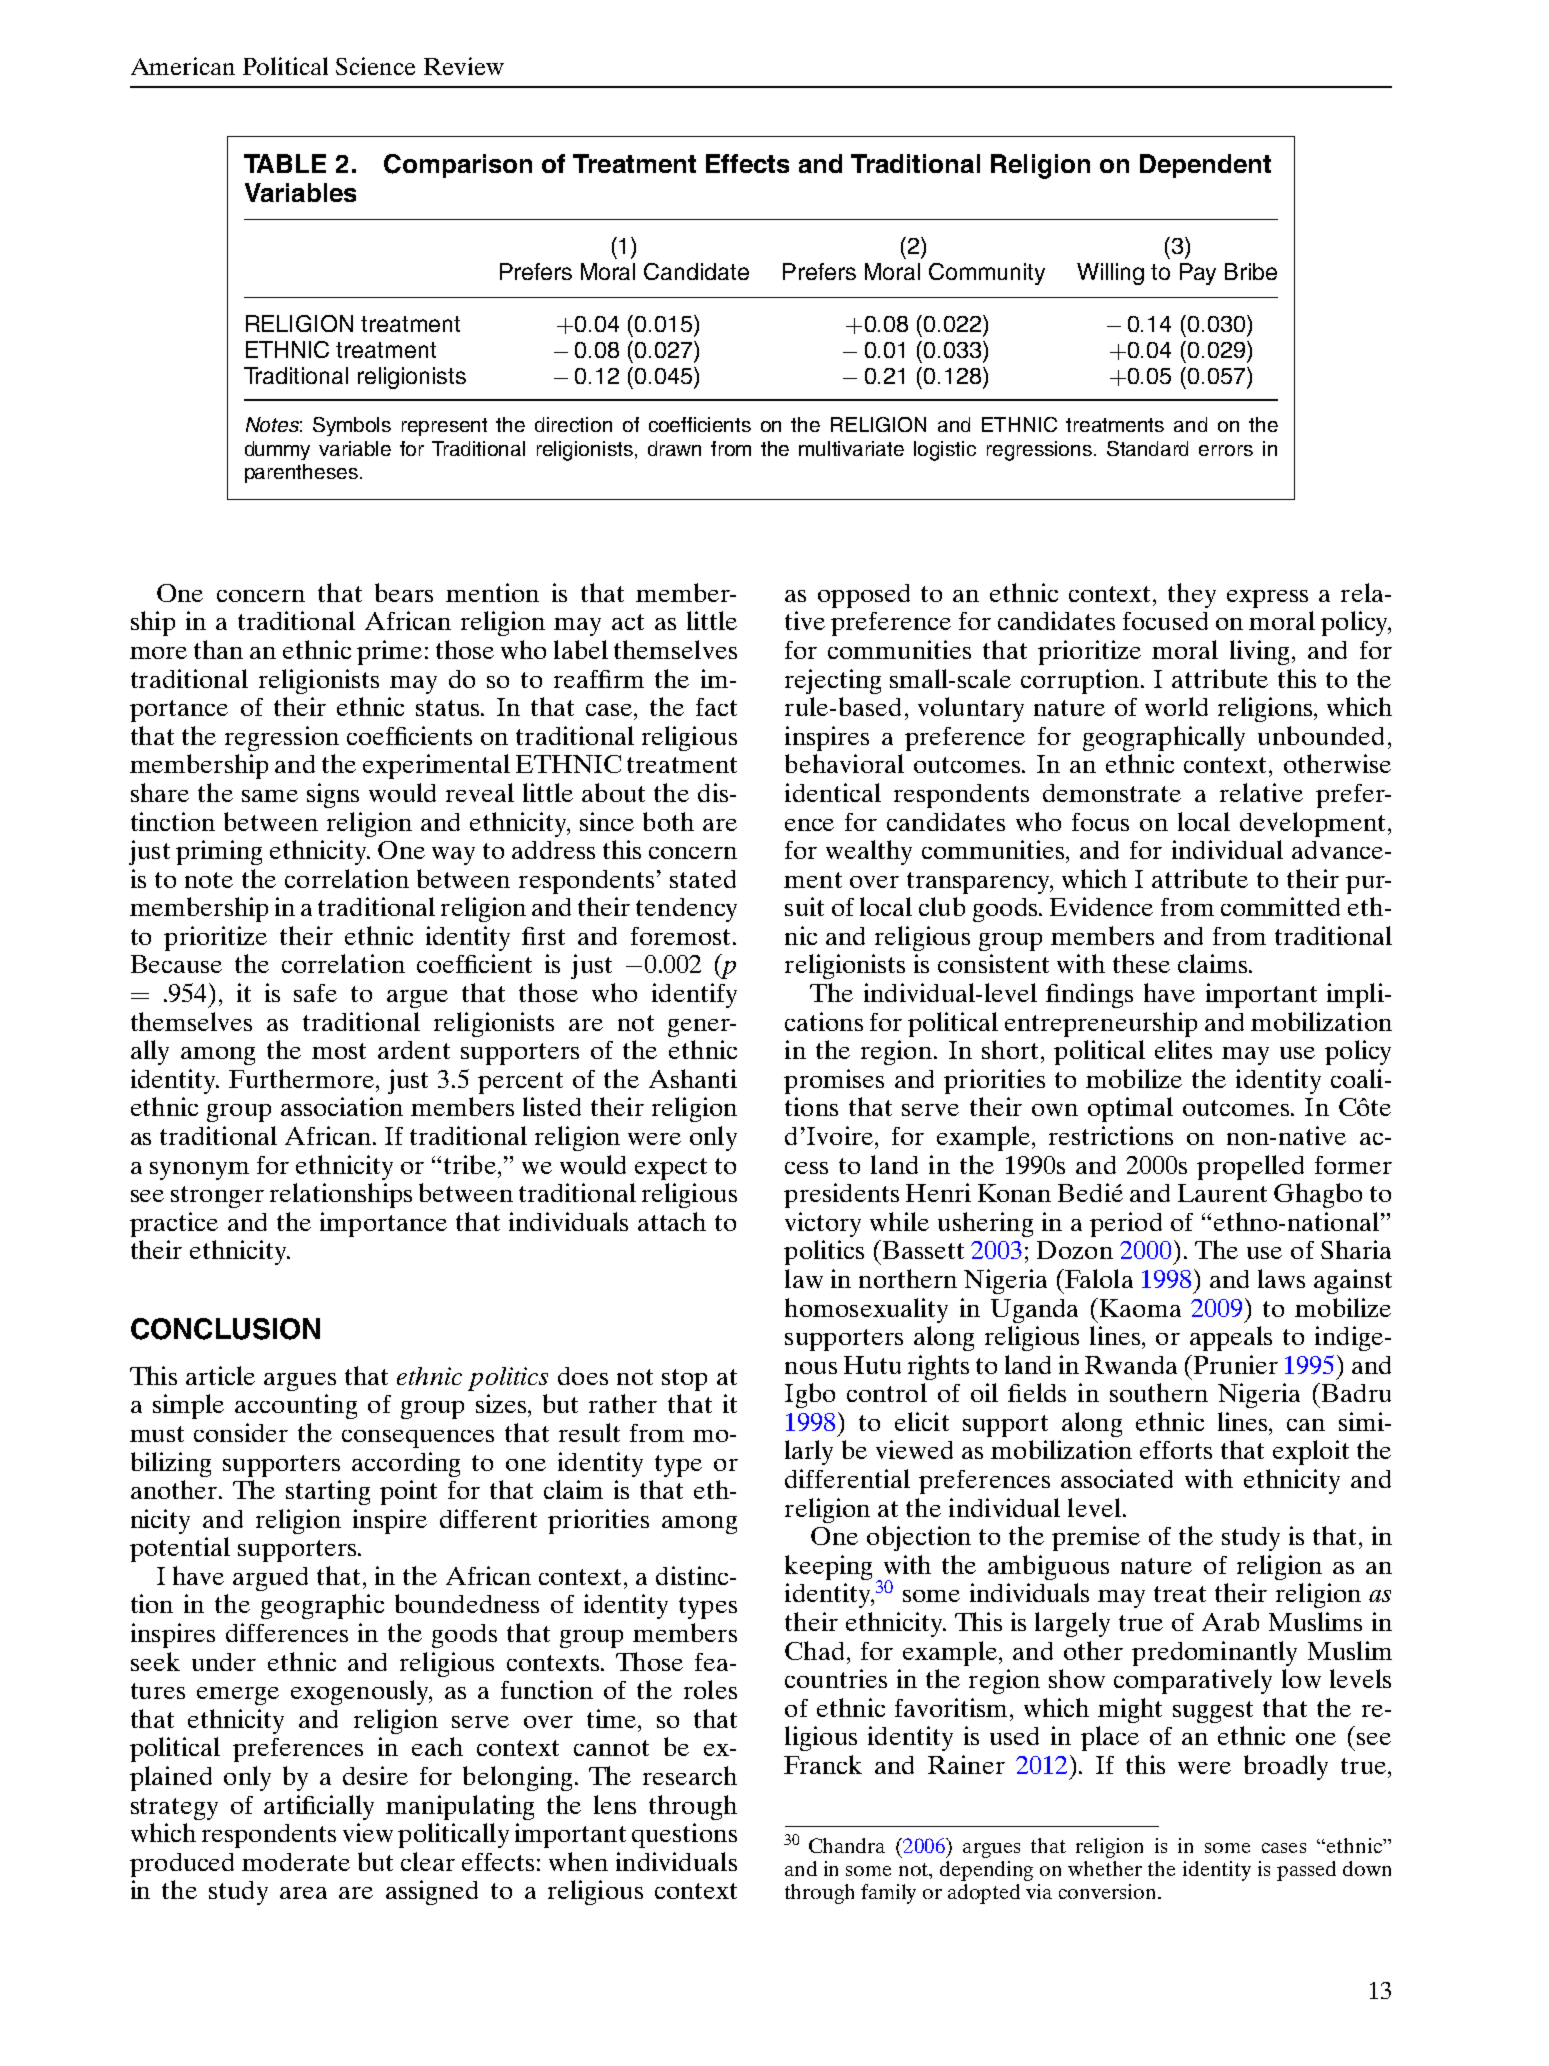 The width and height of the screenshot is (1549, 2066). Describe the element at coordinates (823, 1224) in the screenshot. I see `victory` at that location.
